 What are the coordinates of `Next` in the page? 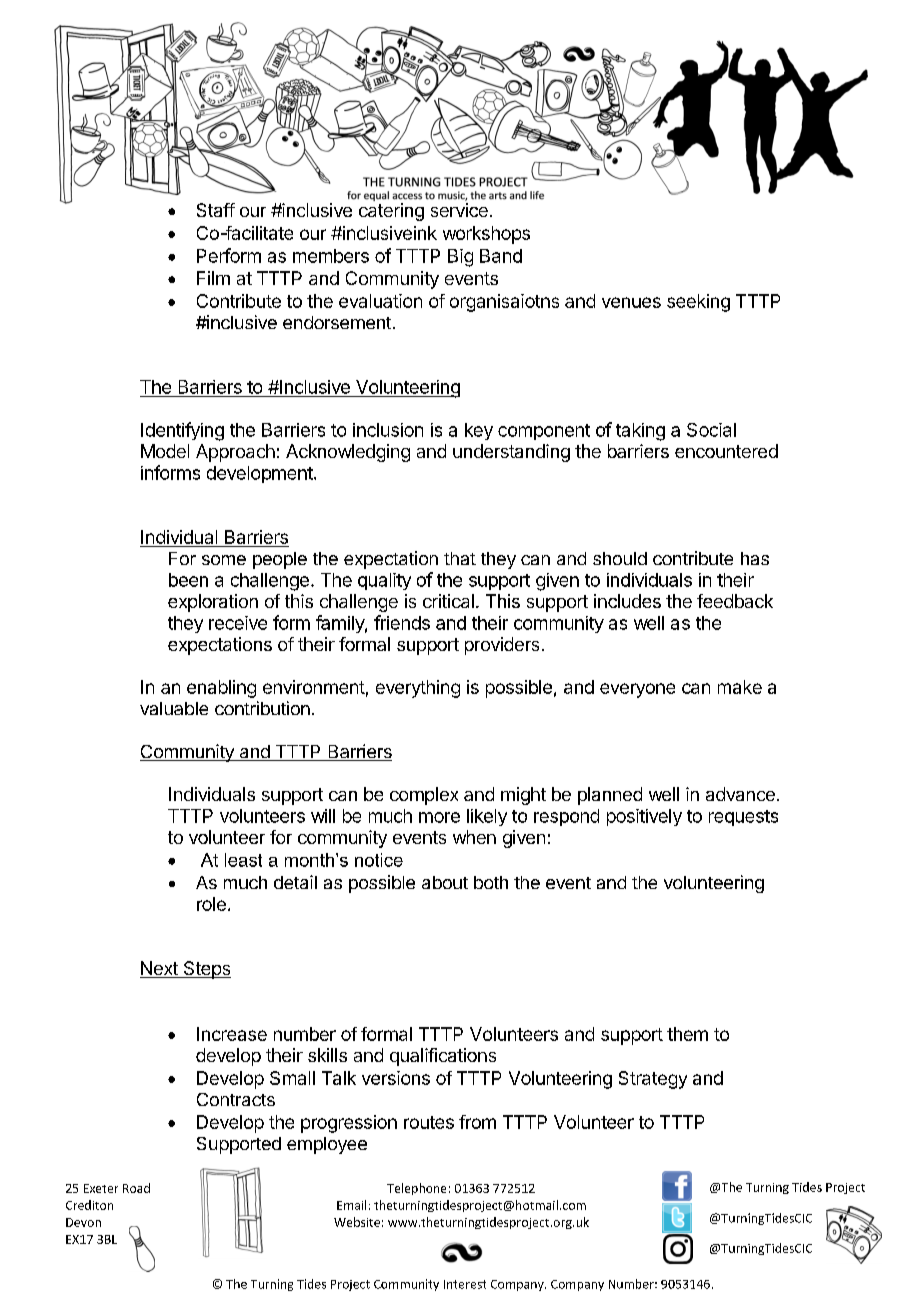 It's located at (160, 969).
